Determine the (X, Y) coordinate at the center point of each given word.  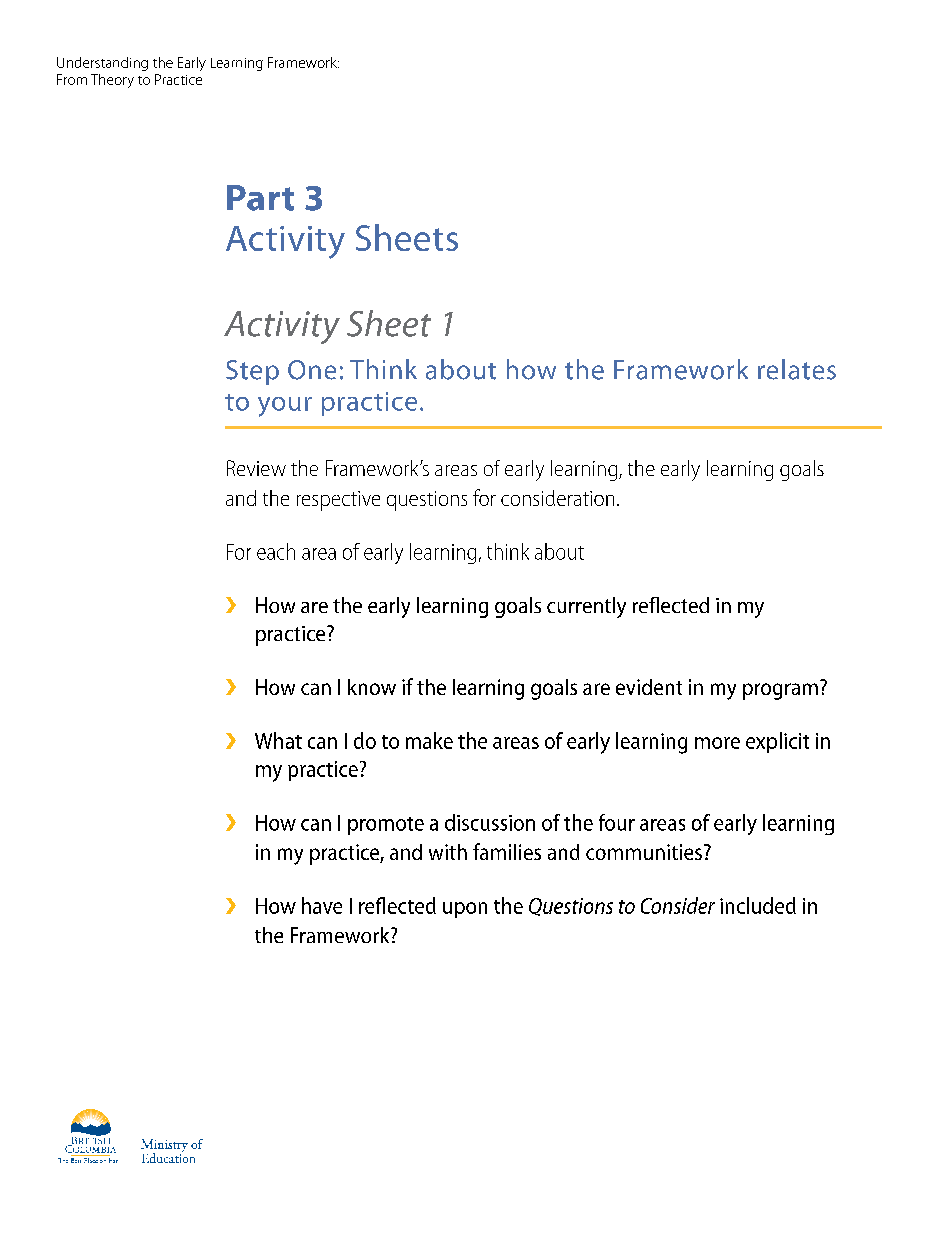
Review (256, 468)
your (285, 407)
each (276, 551)
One (312, 370)
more (717, 743)
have (322, 905)
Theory (112, 81)
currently (586, 607)
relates (797, 369)
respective (338, 501)
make (429, 740)
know (372, 687)
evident (649, 687)
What (278, 740)
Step (252, 372)
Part (260, 198)
